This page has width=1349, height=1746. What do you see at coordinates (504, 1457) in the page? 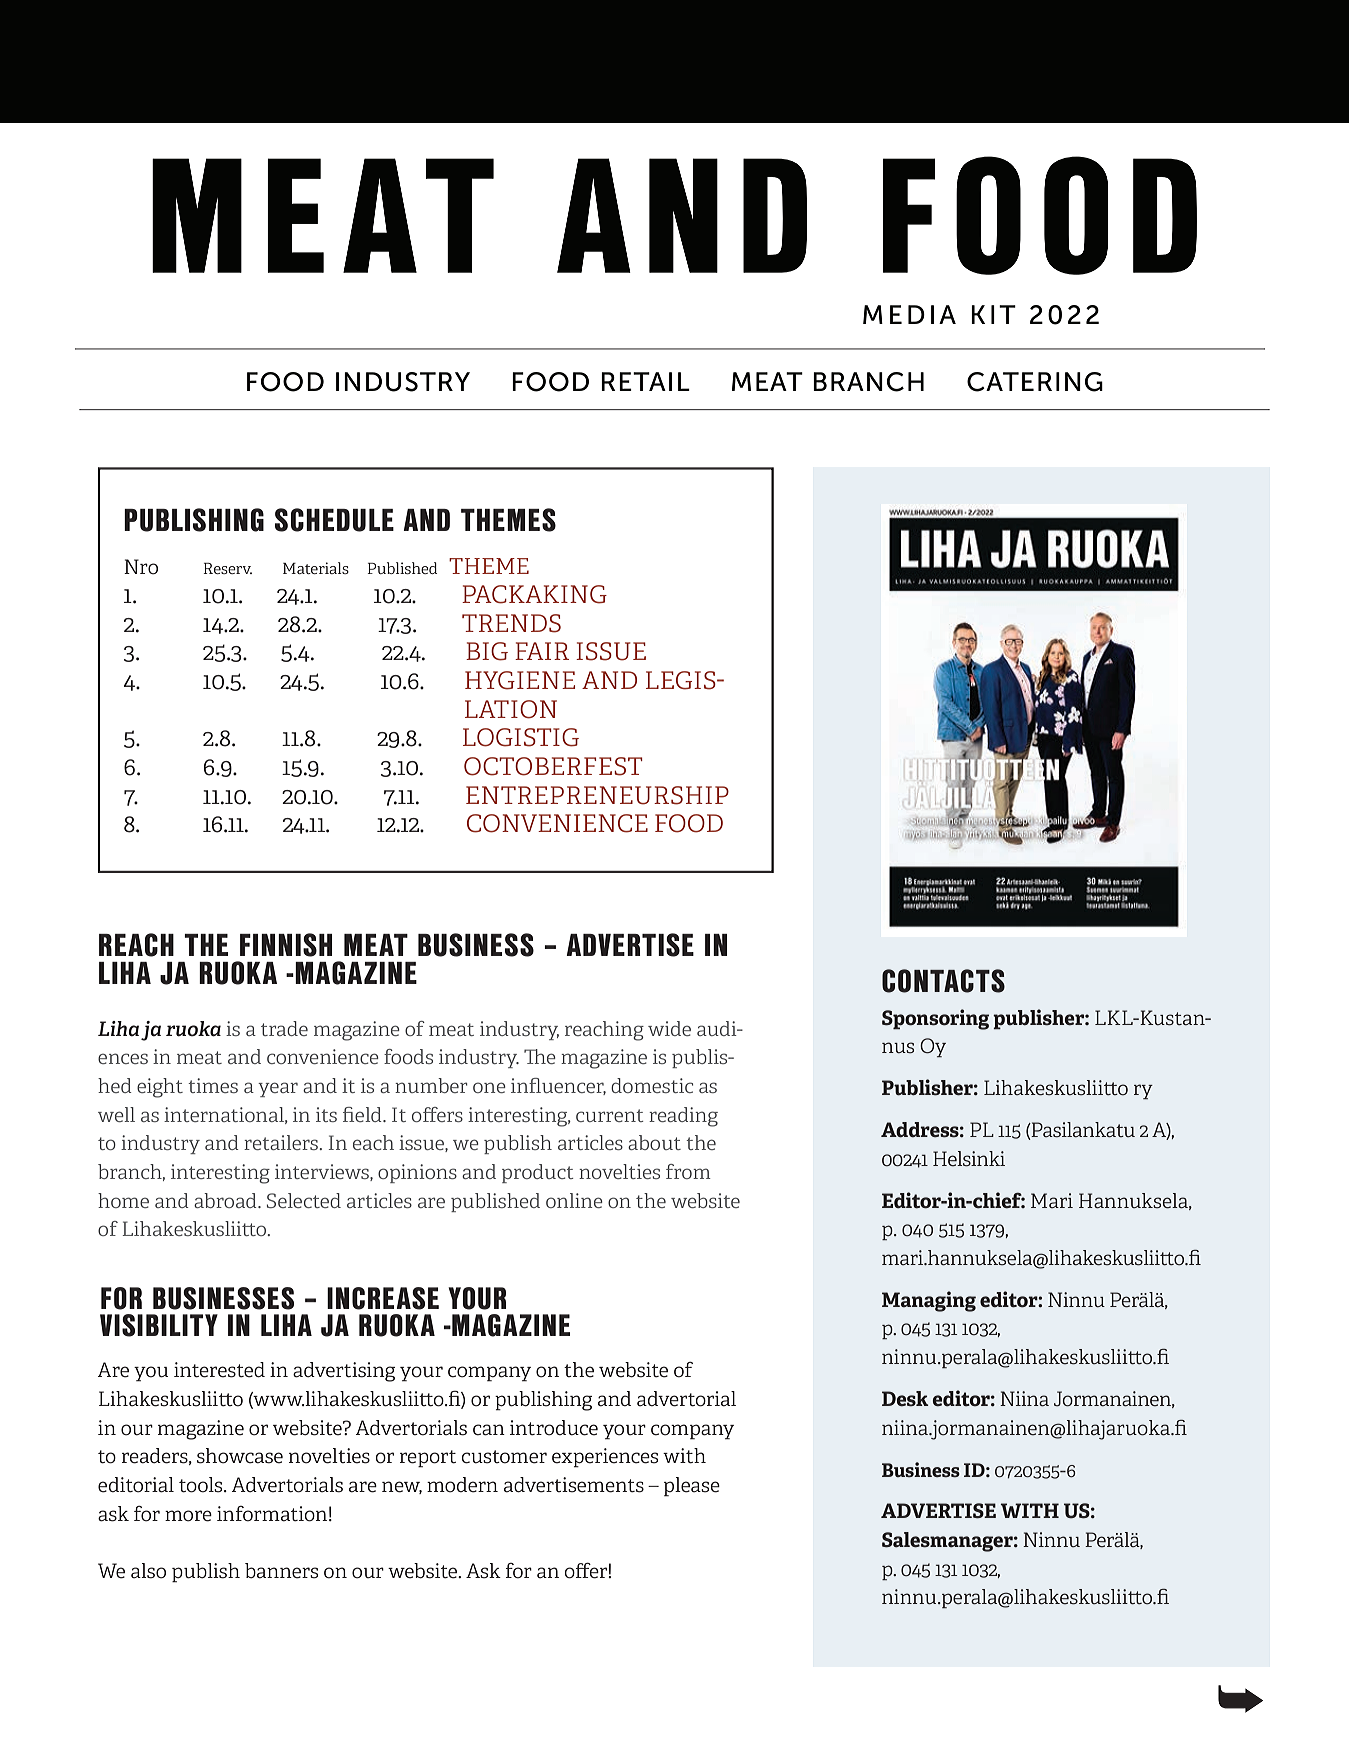
I see `customer` at bounding box center [504, 1457].
